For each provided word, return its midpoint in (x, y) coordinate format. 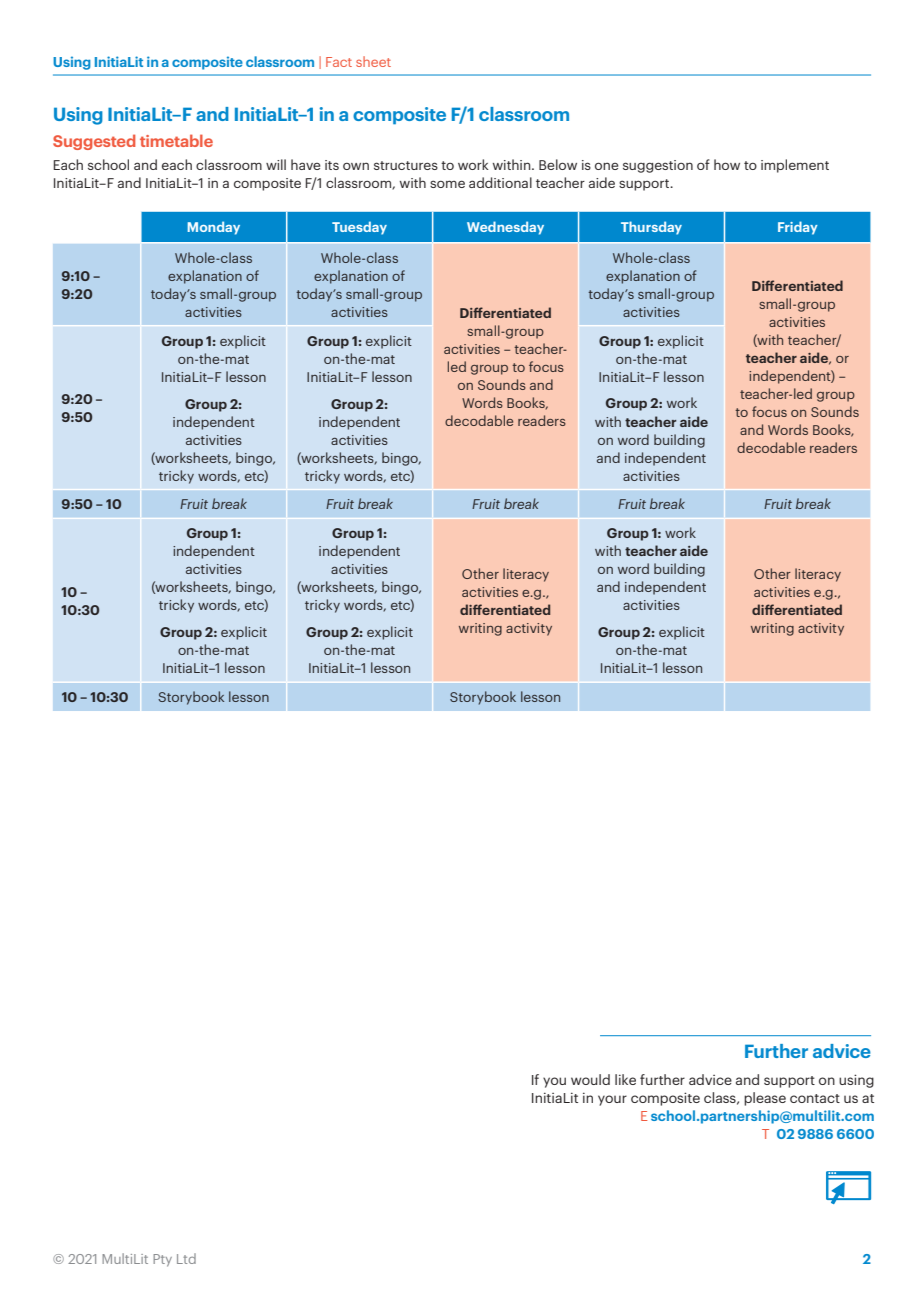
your (612, 1100)
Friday (798, 228)
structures (406, 165)
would (590, 1079)
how (727, 164)
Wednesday (505, 228)
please (765, 1099)
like (625, 1079)
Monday (214, 228)
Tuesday (359, 228)
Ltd (186, 1258)
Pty (162, 1260)
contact (815, 1098)
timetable (176, 140)
